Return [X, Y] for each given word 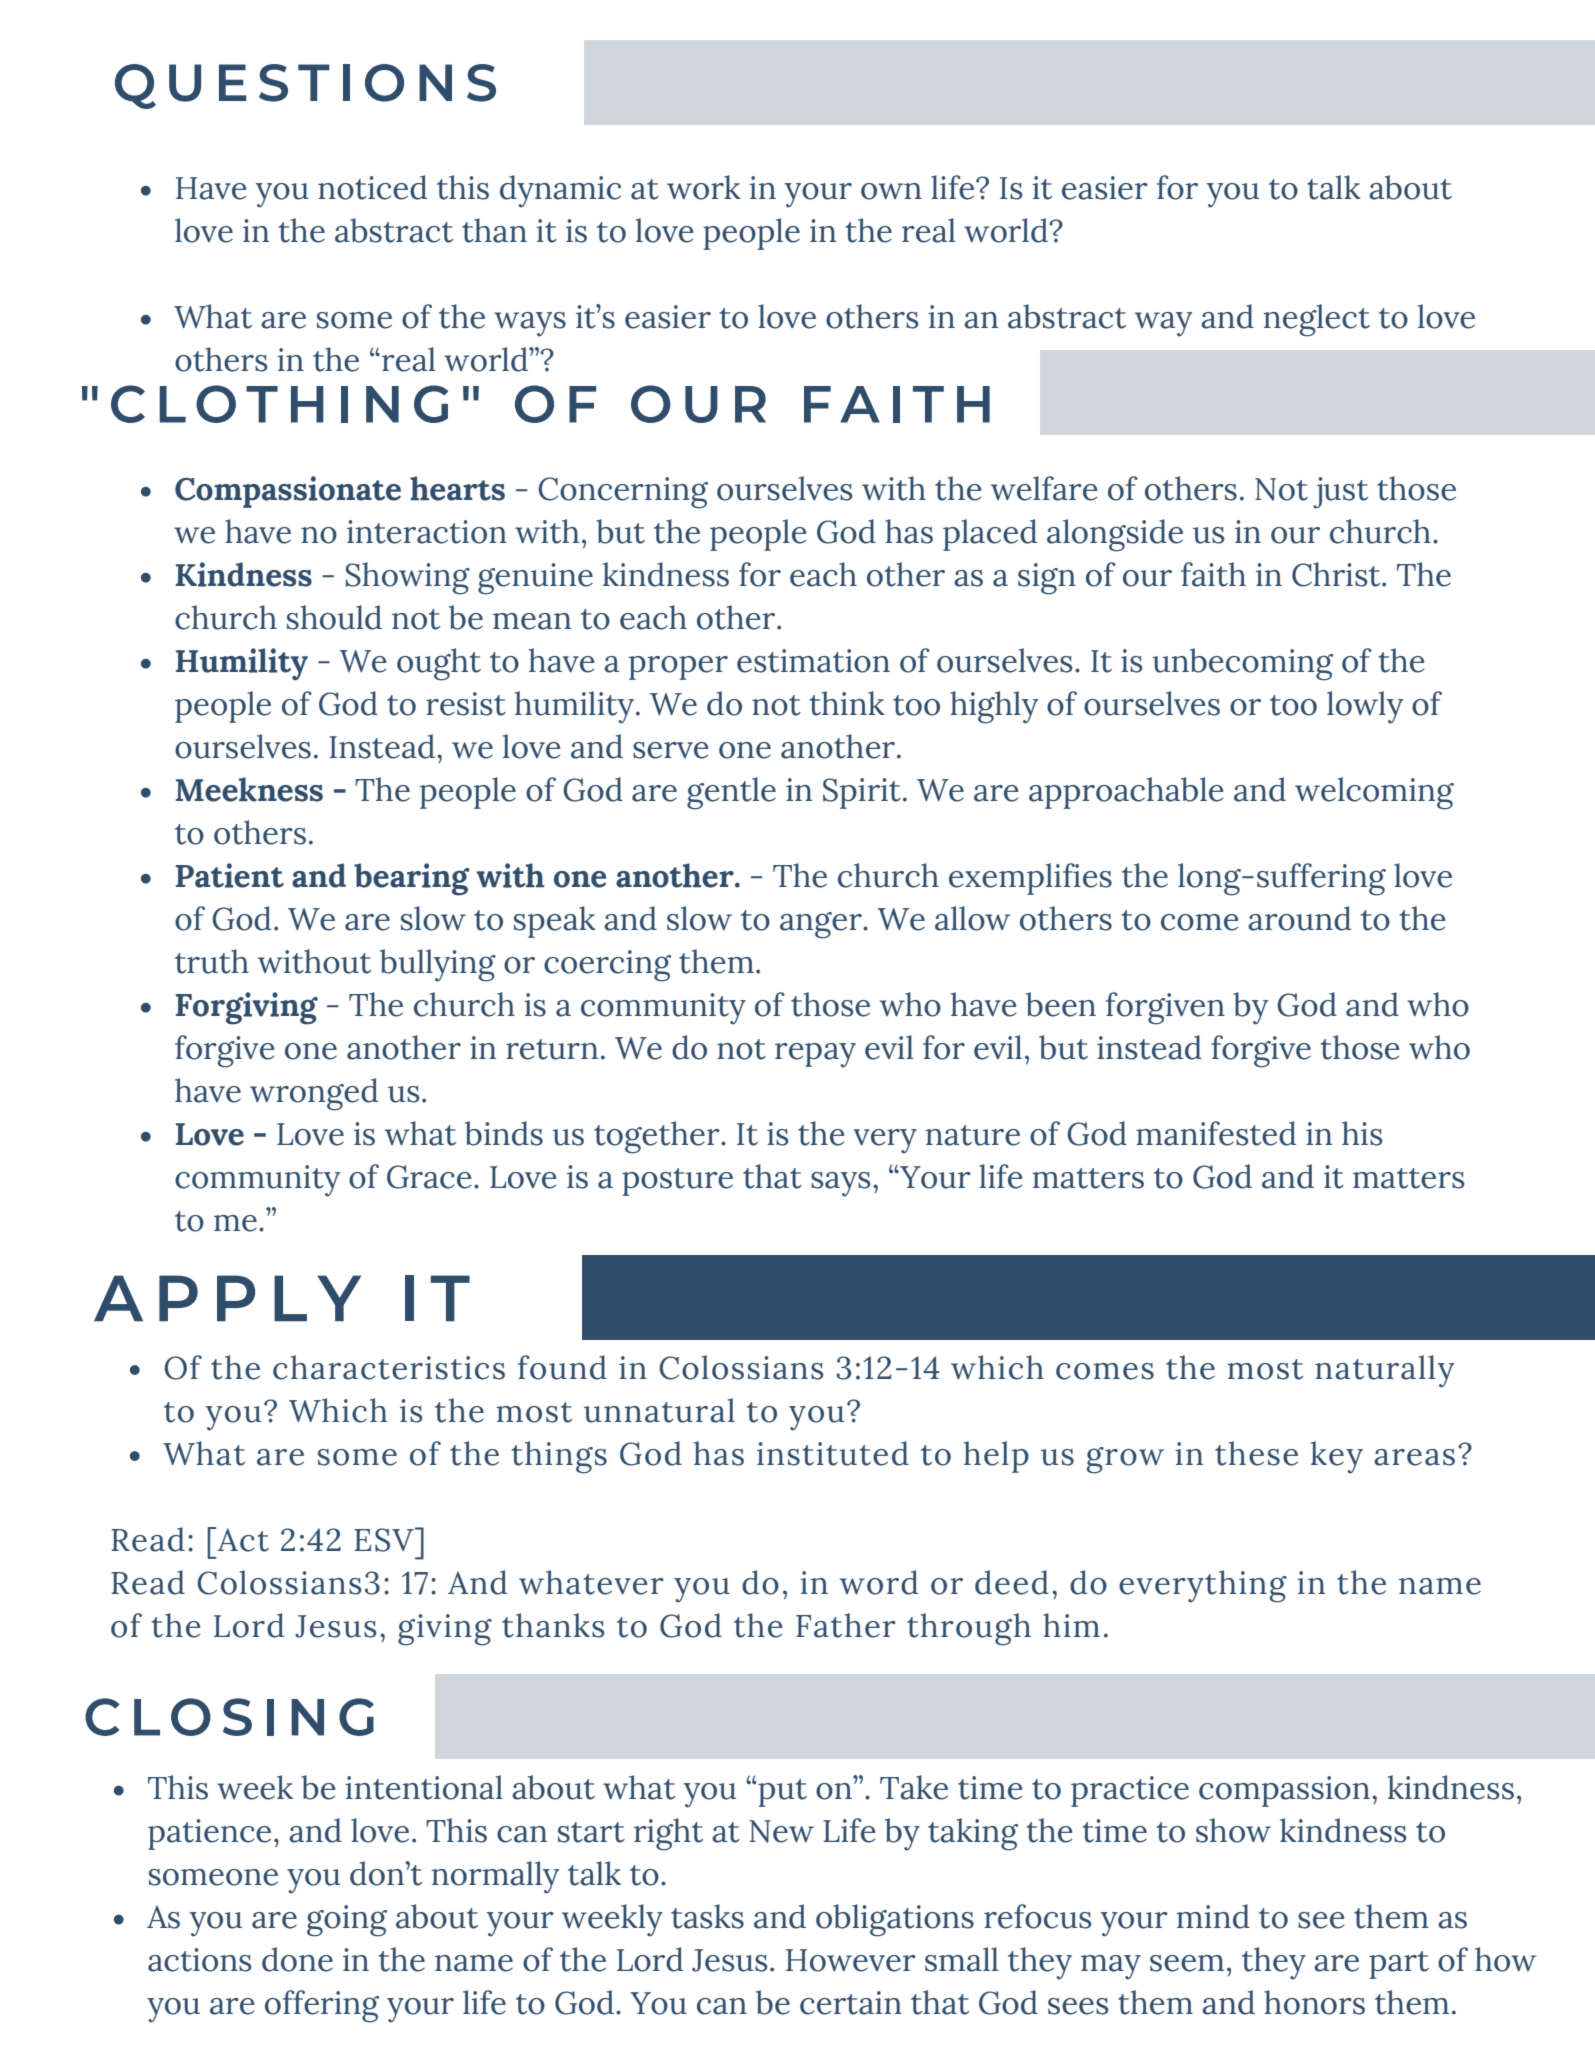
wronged [314, 1094]
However [851, 1960]
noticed [372, 187]
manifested [1216, 1133]
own [891, 191]
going [347, 1921]
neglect [1317, 320]
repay [815, 1055]
